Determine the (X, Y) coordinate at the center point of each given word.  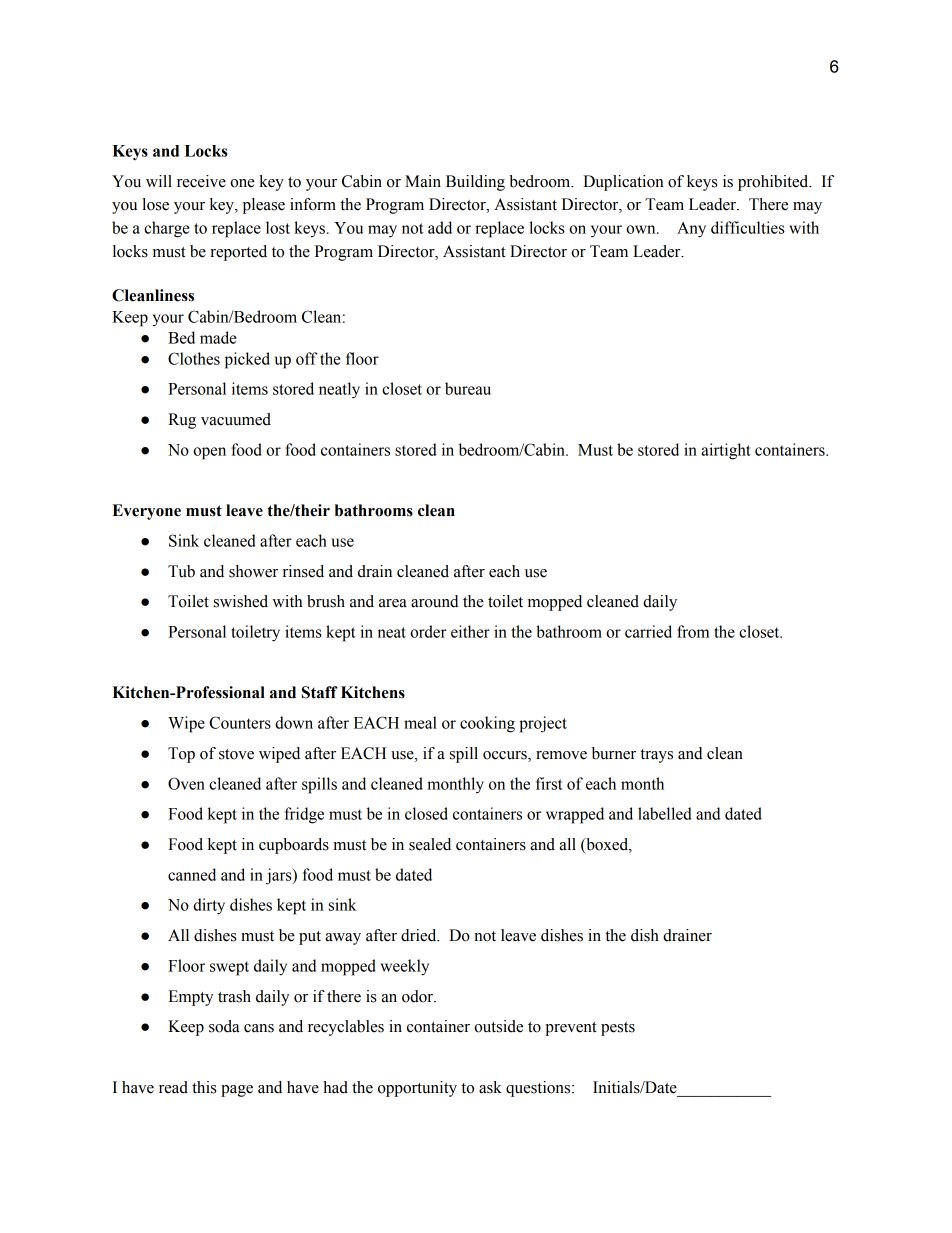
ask (490, 1087)
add (440, 227)
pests (618, 1029)
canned (192, 874)
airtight (726, 451)
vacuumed (236, 419)
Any (691, 230)
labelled (664, 813)
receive (201, 181)
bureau (468, 388)
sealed (430, 844)
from (693, 631)
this (204, 1087)
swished (241, 601)
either (470, 631)
